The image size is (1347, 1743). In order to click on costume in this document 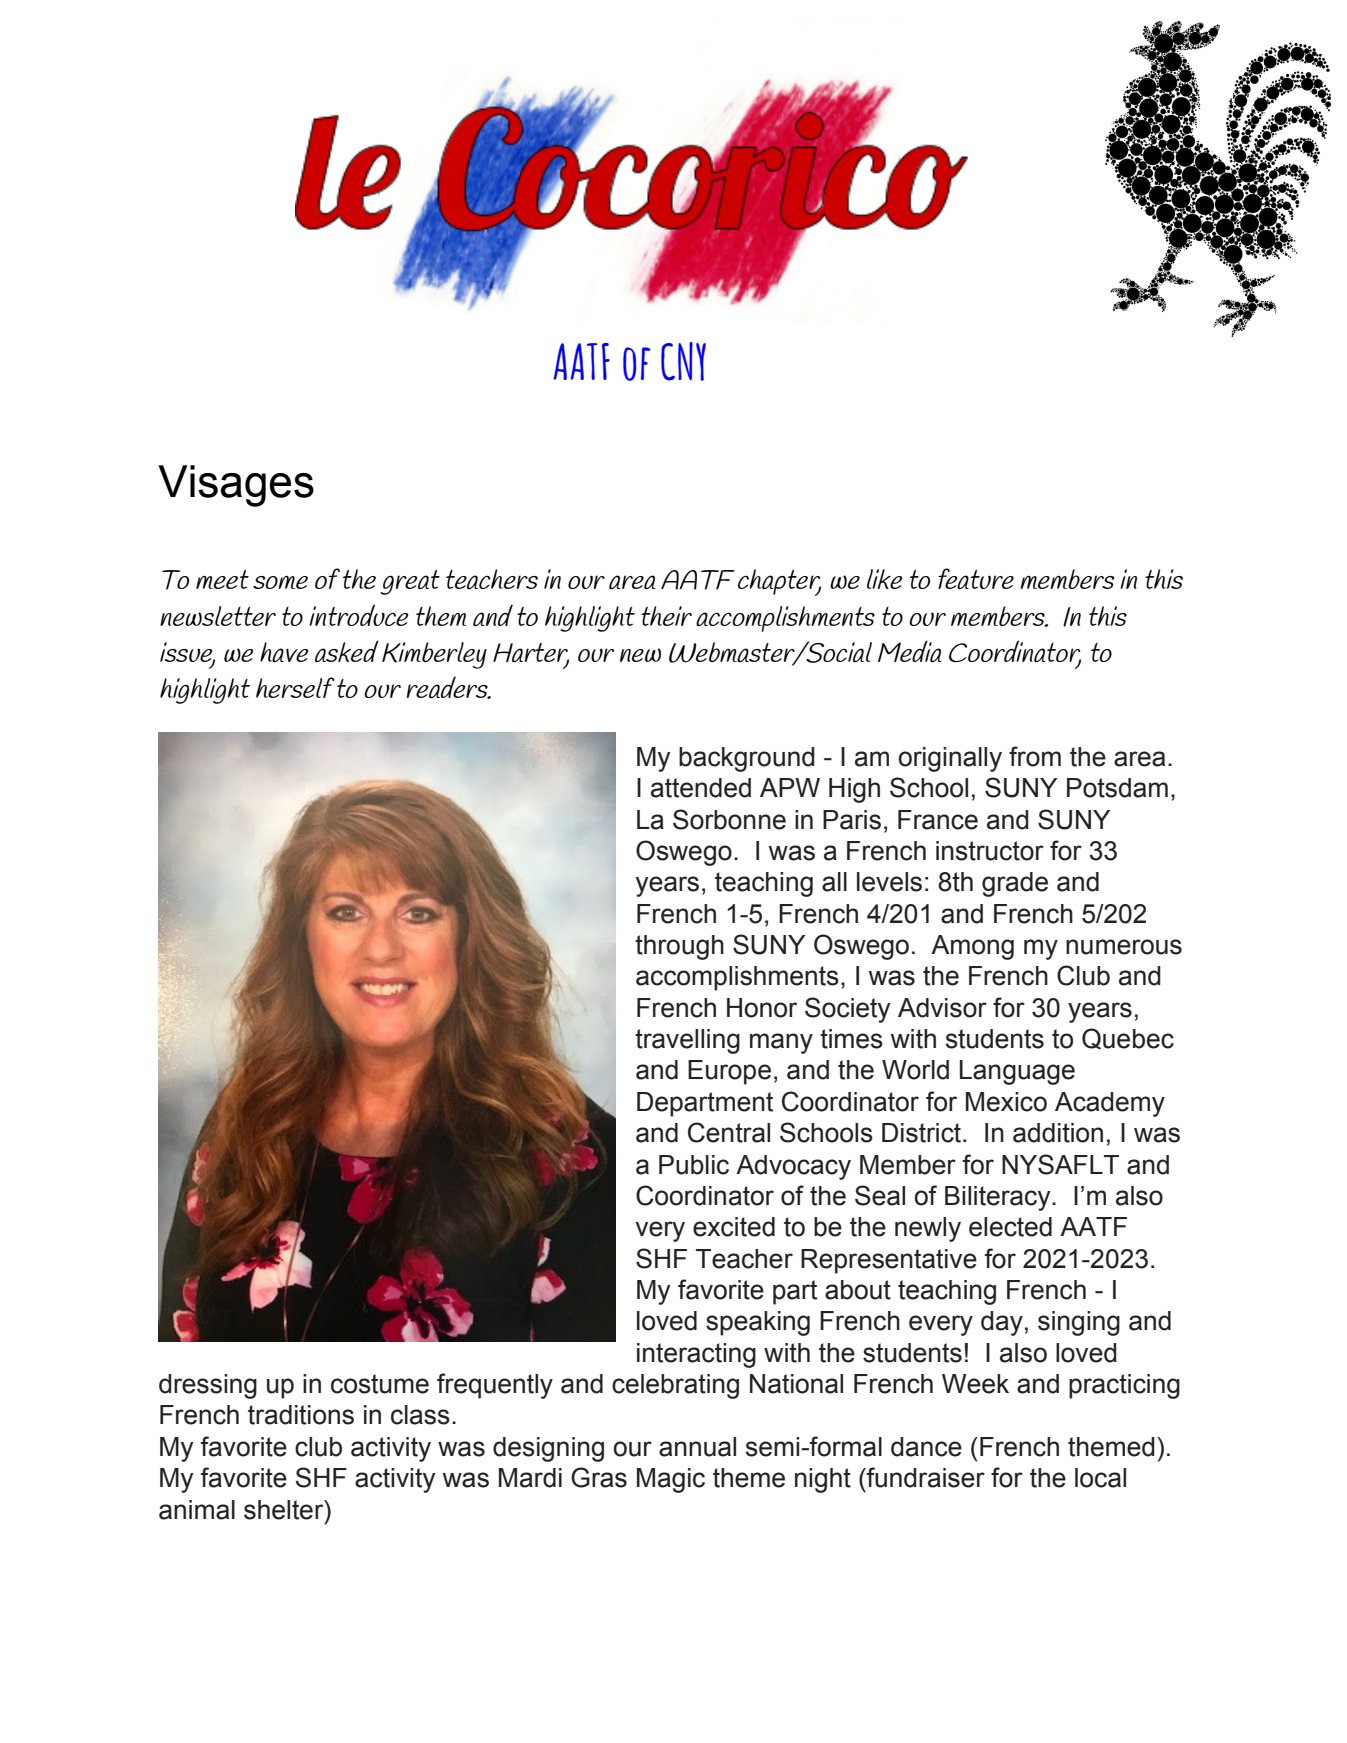, I will do `click(380, 1384)`.
